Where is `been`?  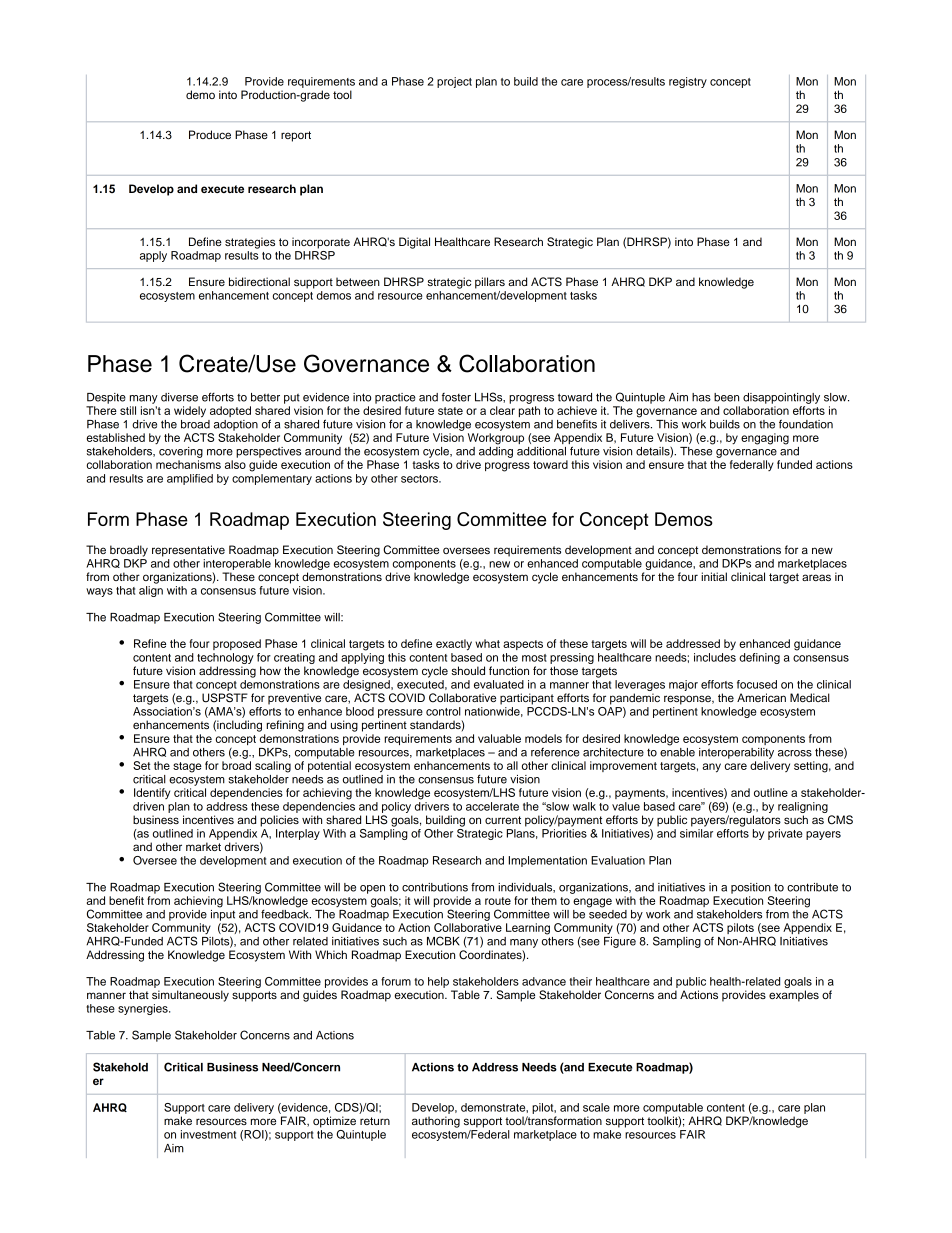
been is located at coordinates (726, 397).
